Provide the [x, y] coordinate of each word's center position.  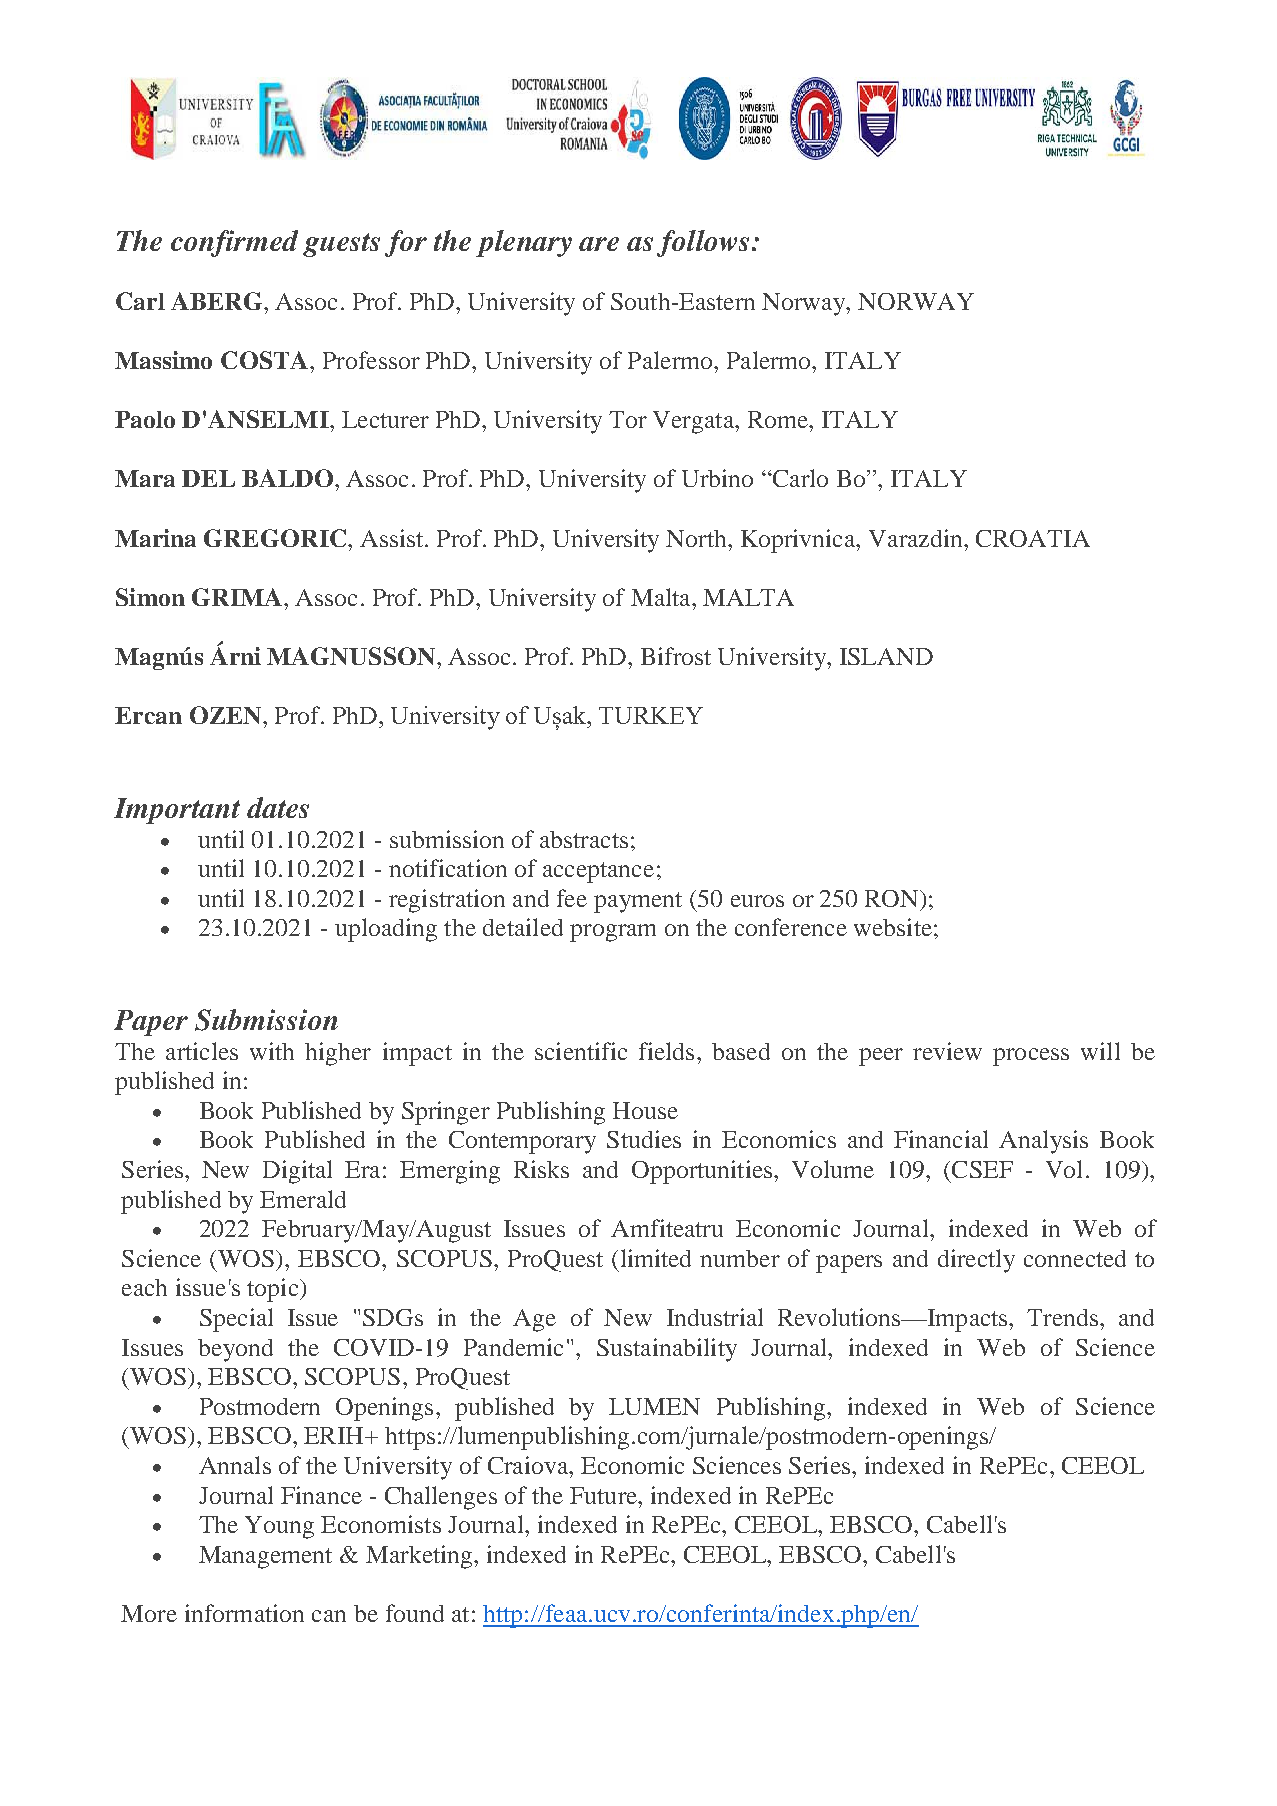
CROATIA [1033, 538]
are [599, 244]
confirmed [234, 243]
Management [265, 1557]
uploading [386, 930]
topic [274, 1290]
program [613, 933]
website [893, 927]
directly [976, 1261]
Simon [150, 597]
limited [656, 1258]
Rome [779, 419]
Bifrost [676, 656]
